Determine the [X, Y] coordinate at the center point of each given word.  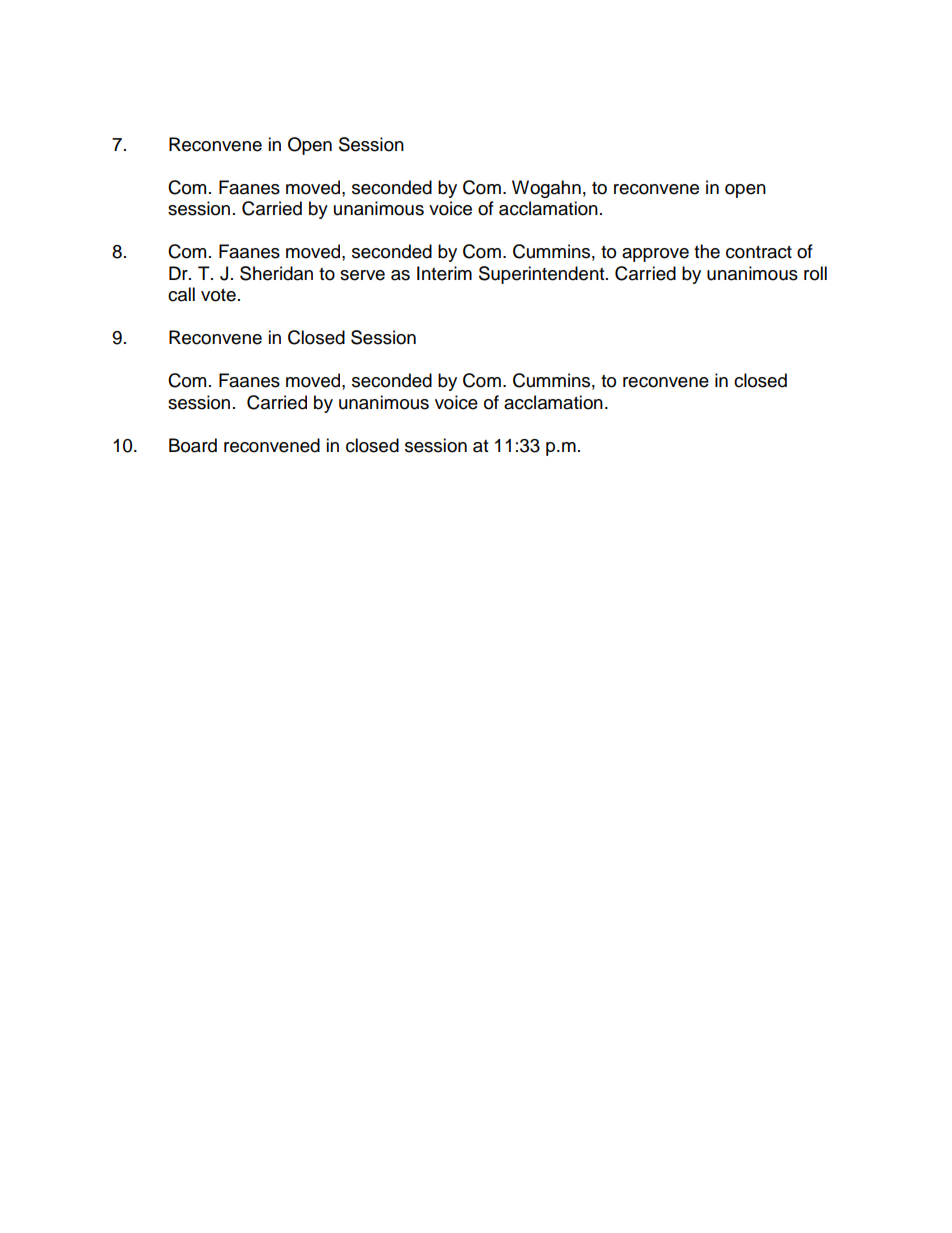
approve [655, 255]
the [707, 251]
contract [759, 252]
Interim [444, 273]
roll [815, 273]
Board [193, 445]
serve [362, 275]
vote [218, 295]
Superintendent [543, 275]
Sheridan [276, 273]
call [181, 294]
